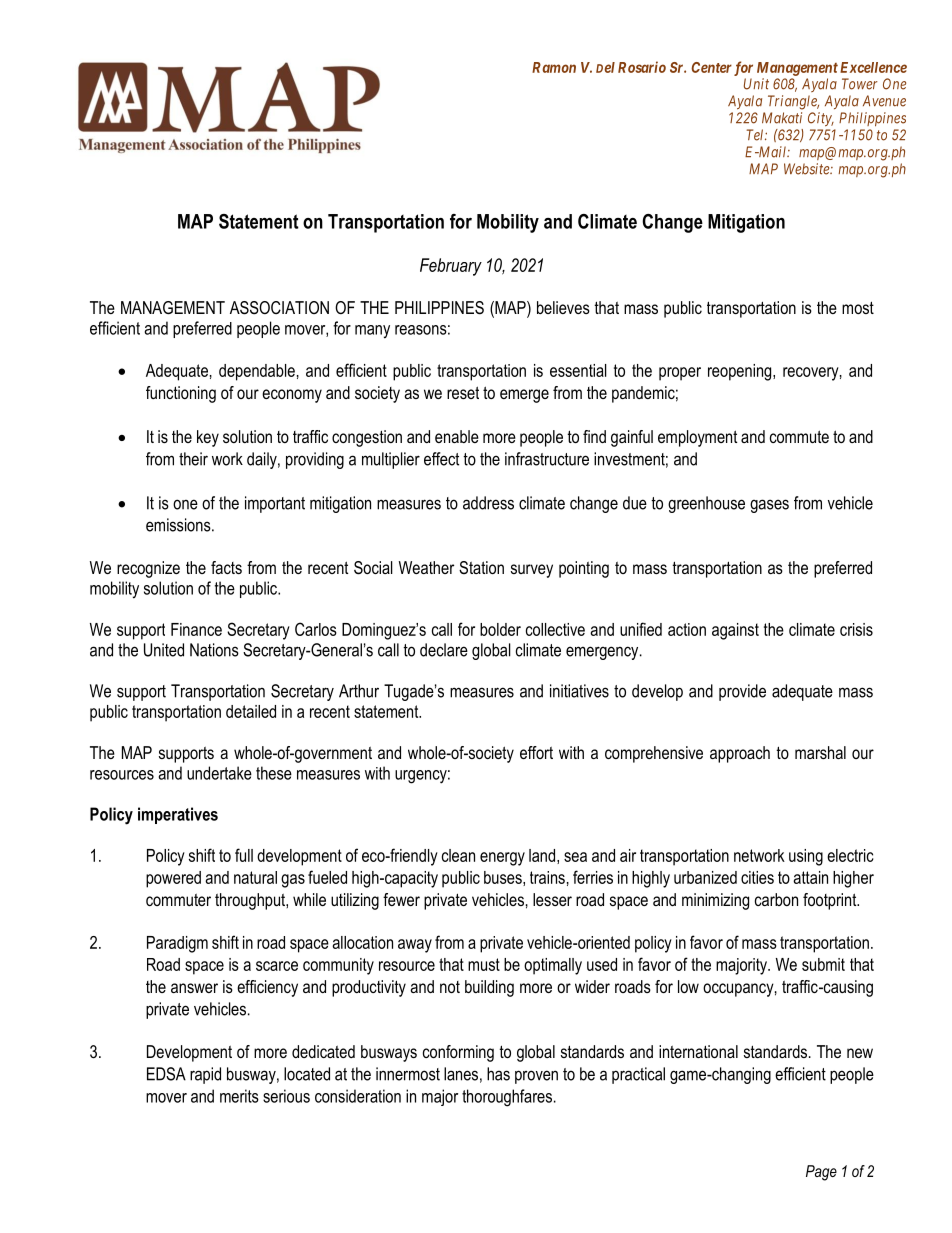 The height and width of the screenshot is (1233, 952). What do you see at coordinates (208, 438) in the screenshot?
I see `key` at bounding box center [208, 438].
